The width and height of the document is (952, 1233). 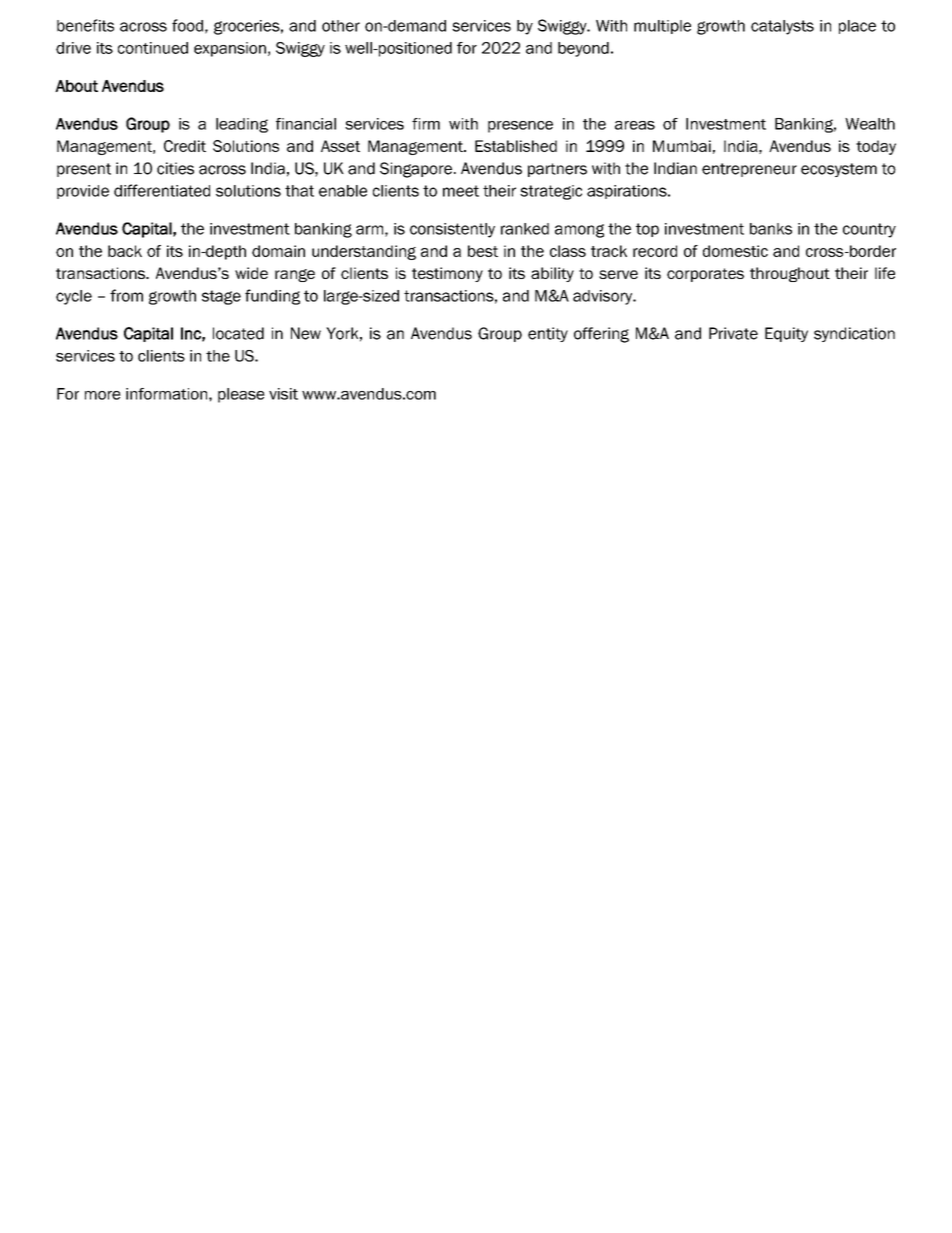 What do you see at coordinates (447, 274) in the document?
I see `testimony` at bounding box center [447, 274].
